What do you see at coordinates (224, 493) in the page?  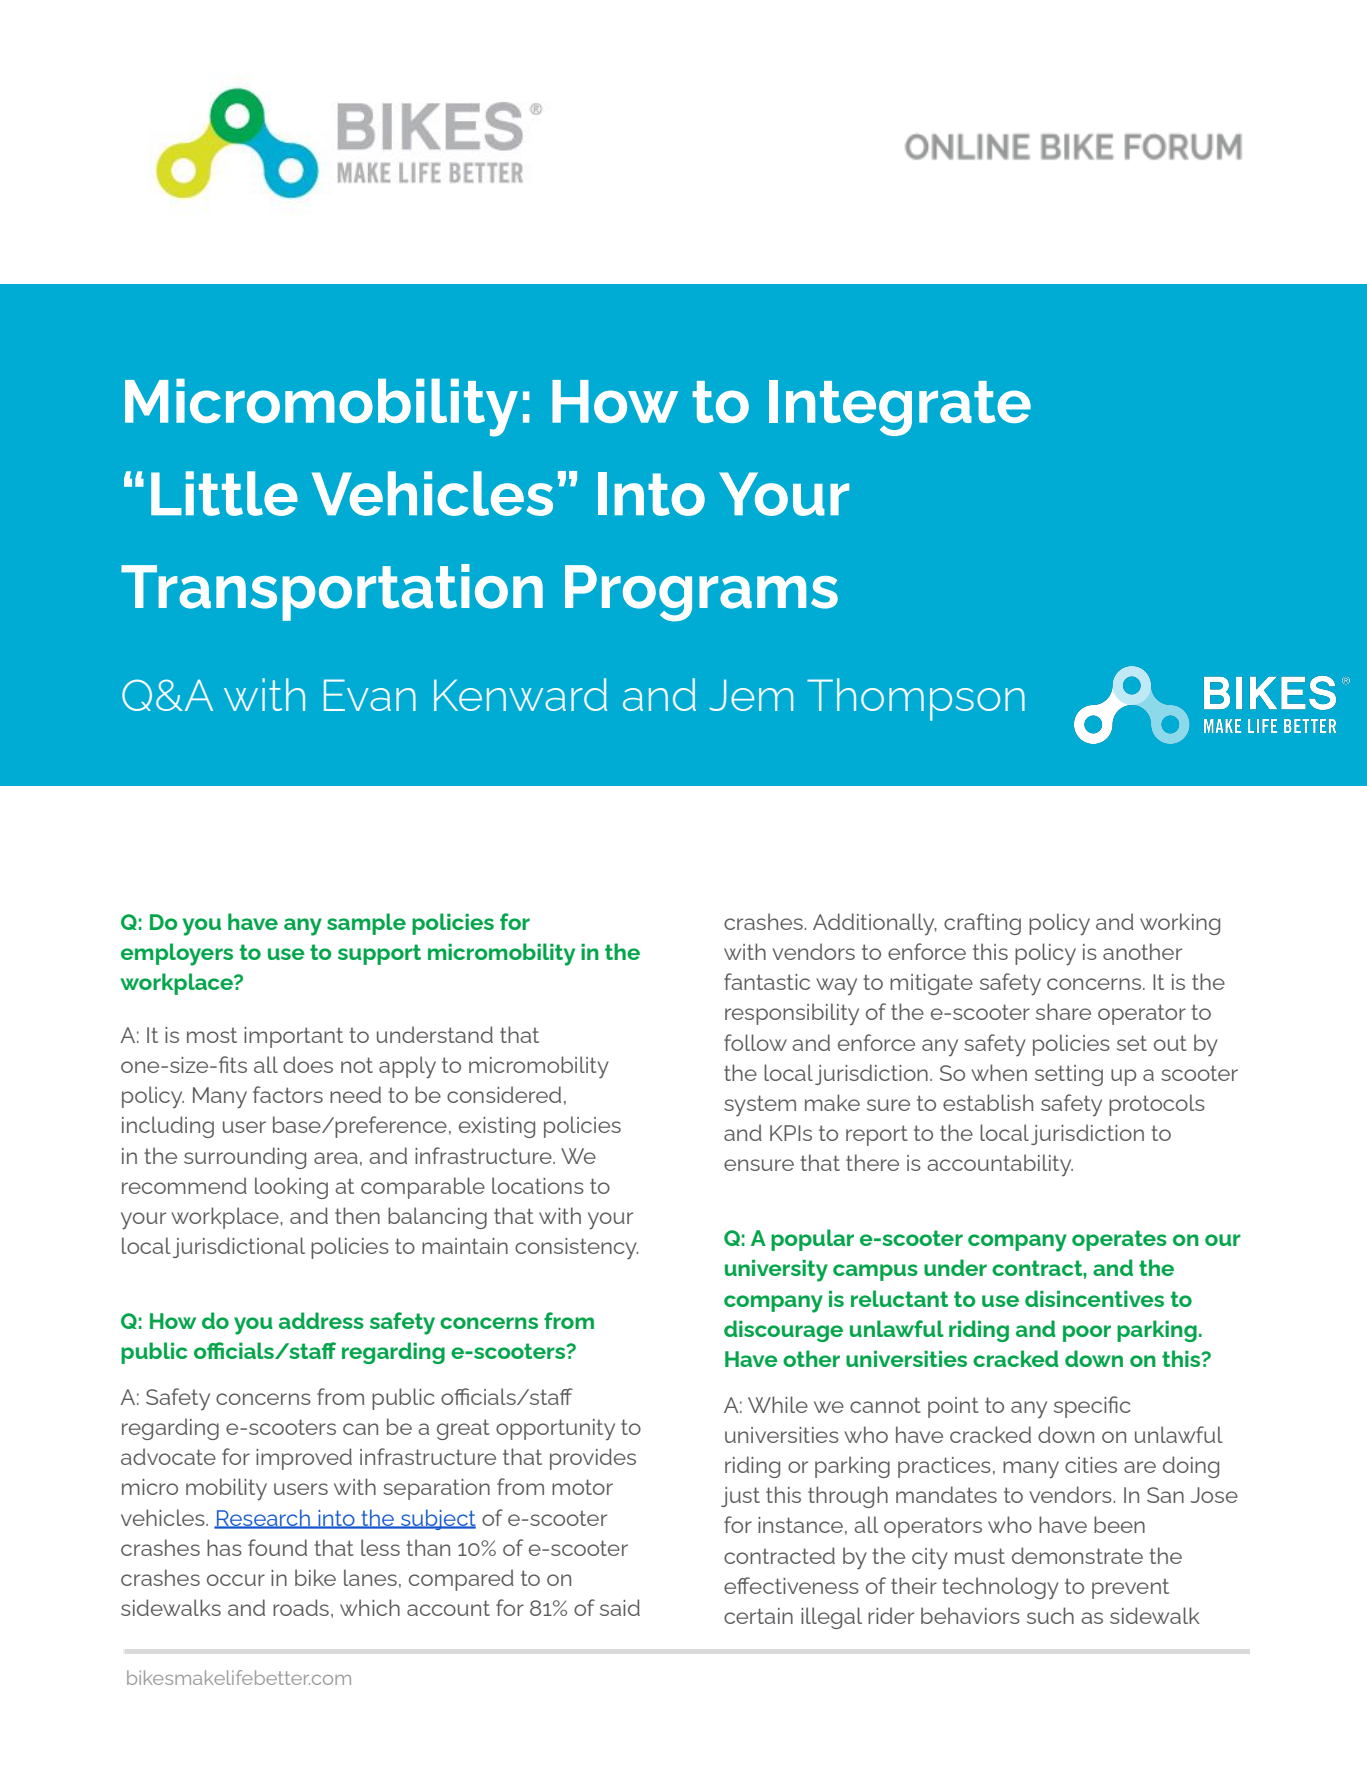 I see `Little` at bounding box center [224, 493].
